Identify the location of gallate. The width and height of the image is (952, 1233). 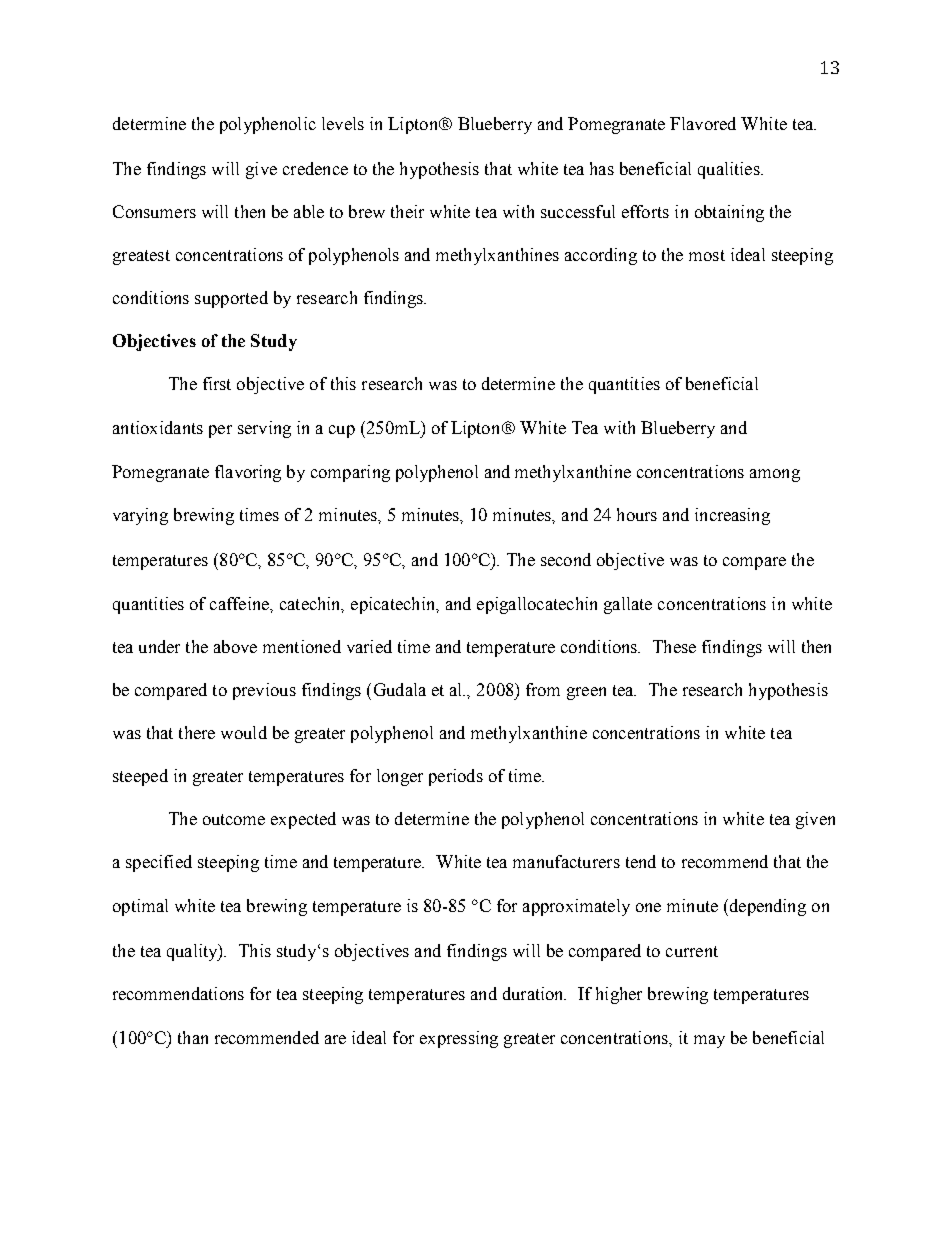
(628, 605).
